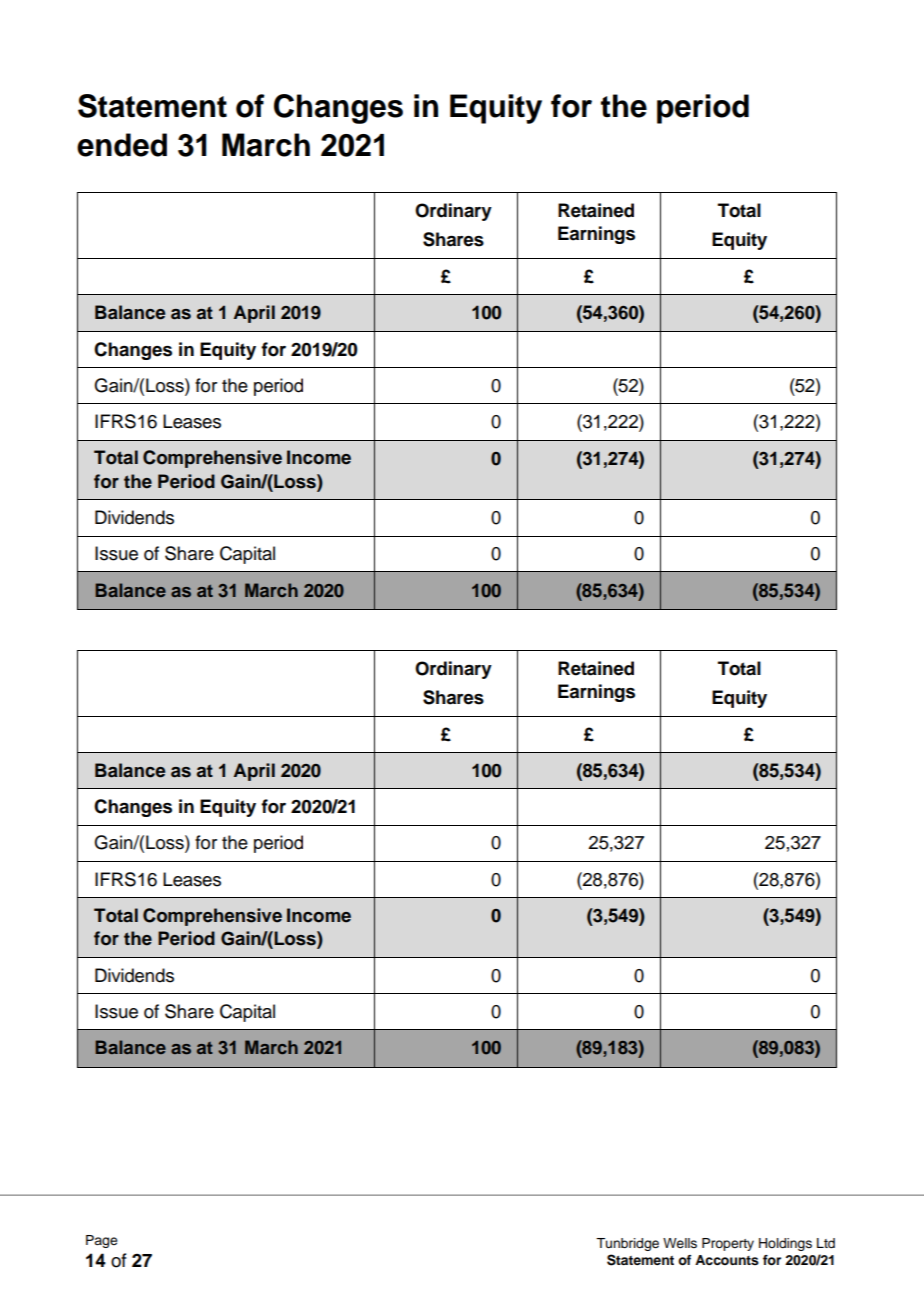 The image size is (924, 1308). I want to click on Property, so click(728, 1244).
